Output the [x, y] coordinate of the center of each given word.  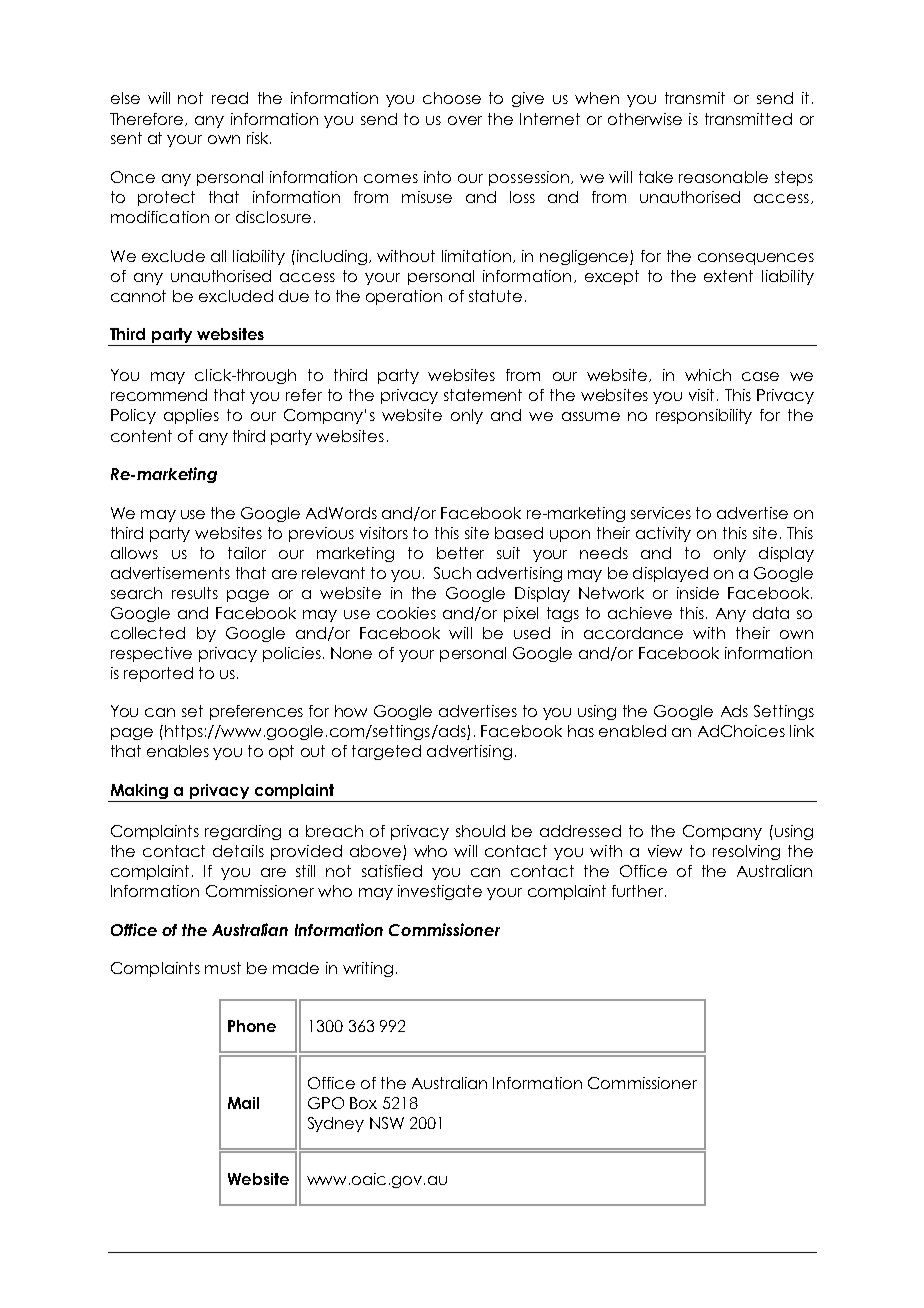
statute [495, 296]
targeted [386, 752]
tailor [247, 553]
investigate [440, 892]
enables [178, 751]
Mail [243, 1103]
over [465, 120]
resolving [746, 852]
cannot [138, 296]
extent [728, 276]
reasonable [723, 177]
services [661, 513]
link [802, 731]
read [230, 98]
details [238, 851]
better [460, 553]
